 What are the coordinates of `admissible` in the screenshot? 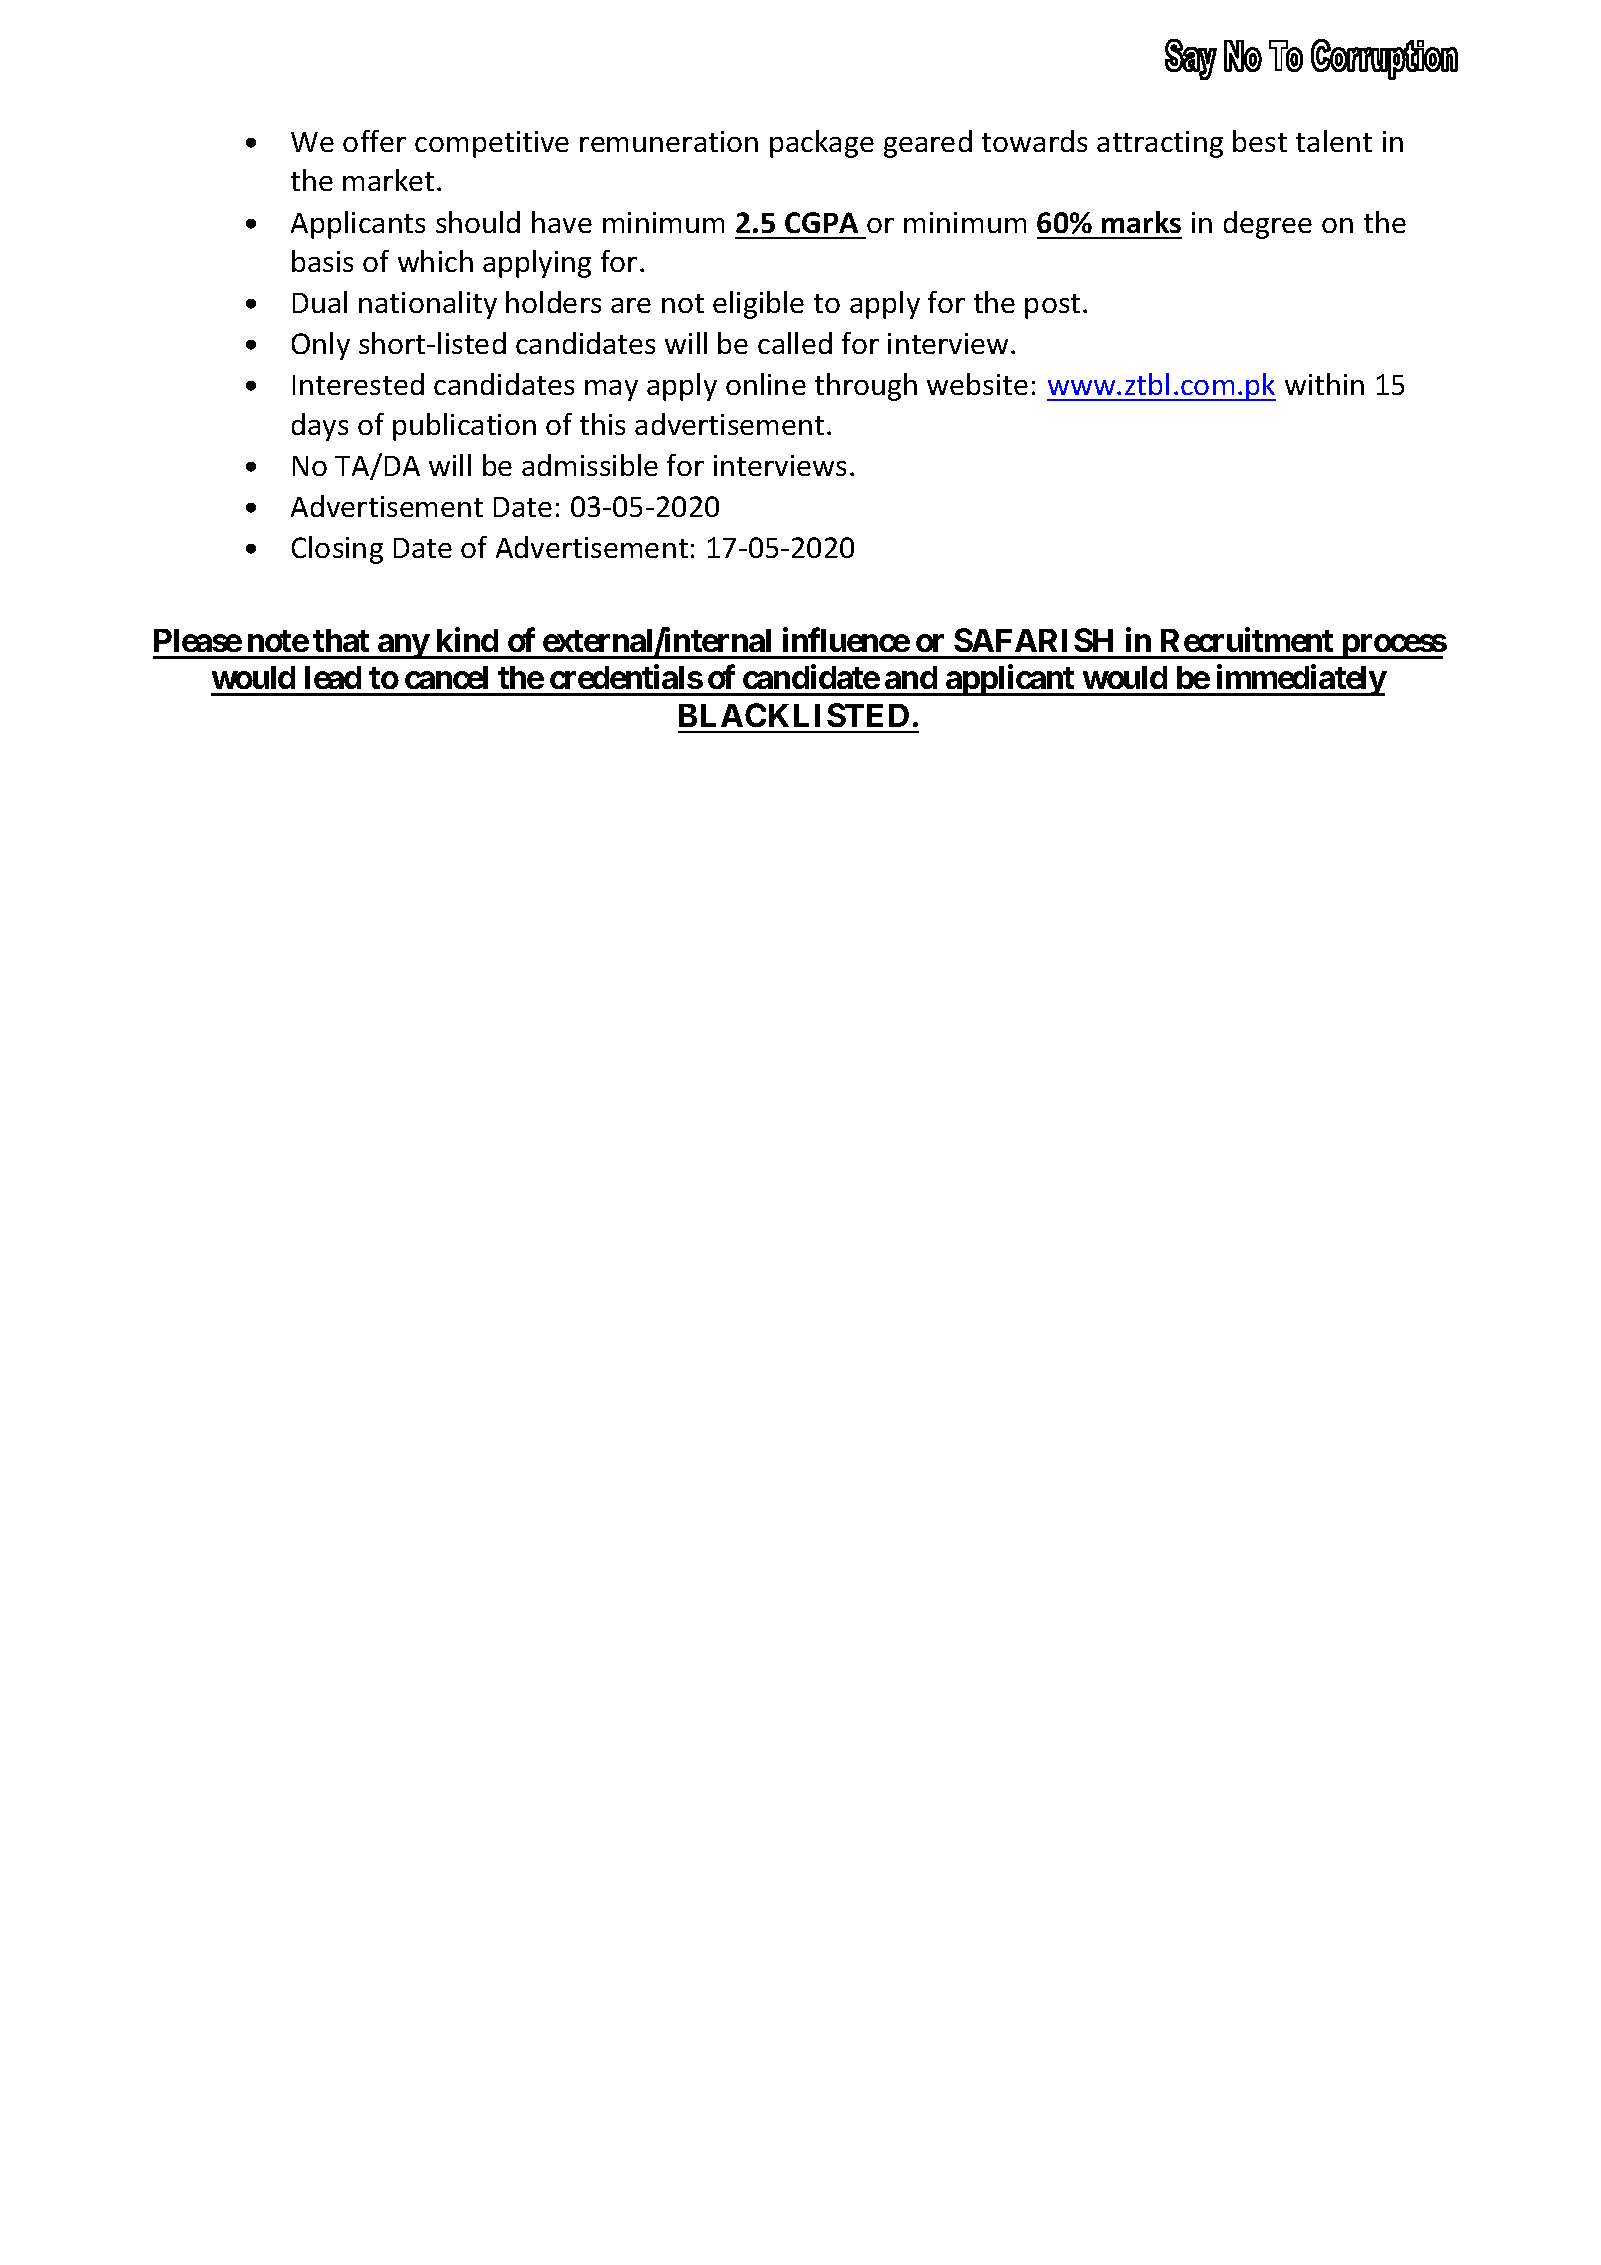 It's located at (590, 465).
